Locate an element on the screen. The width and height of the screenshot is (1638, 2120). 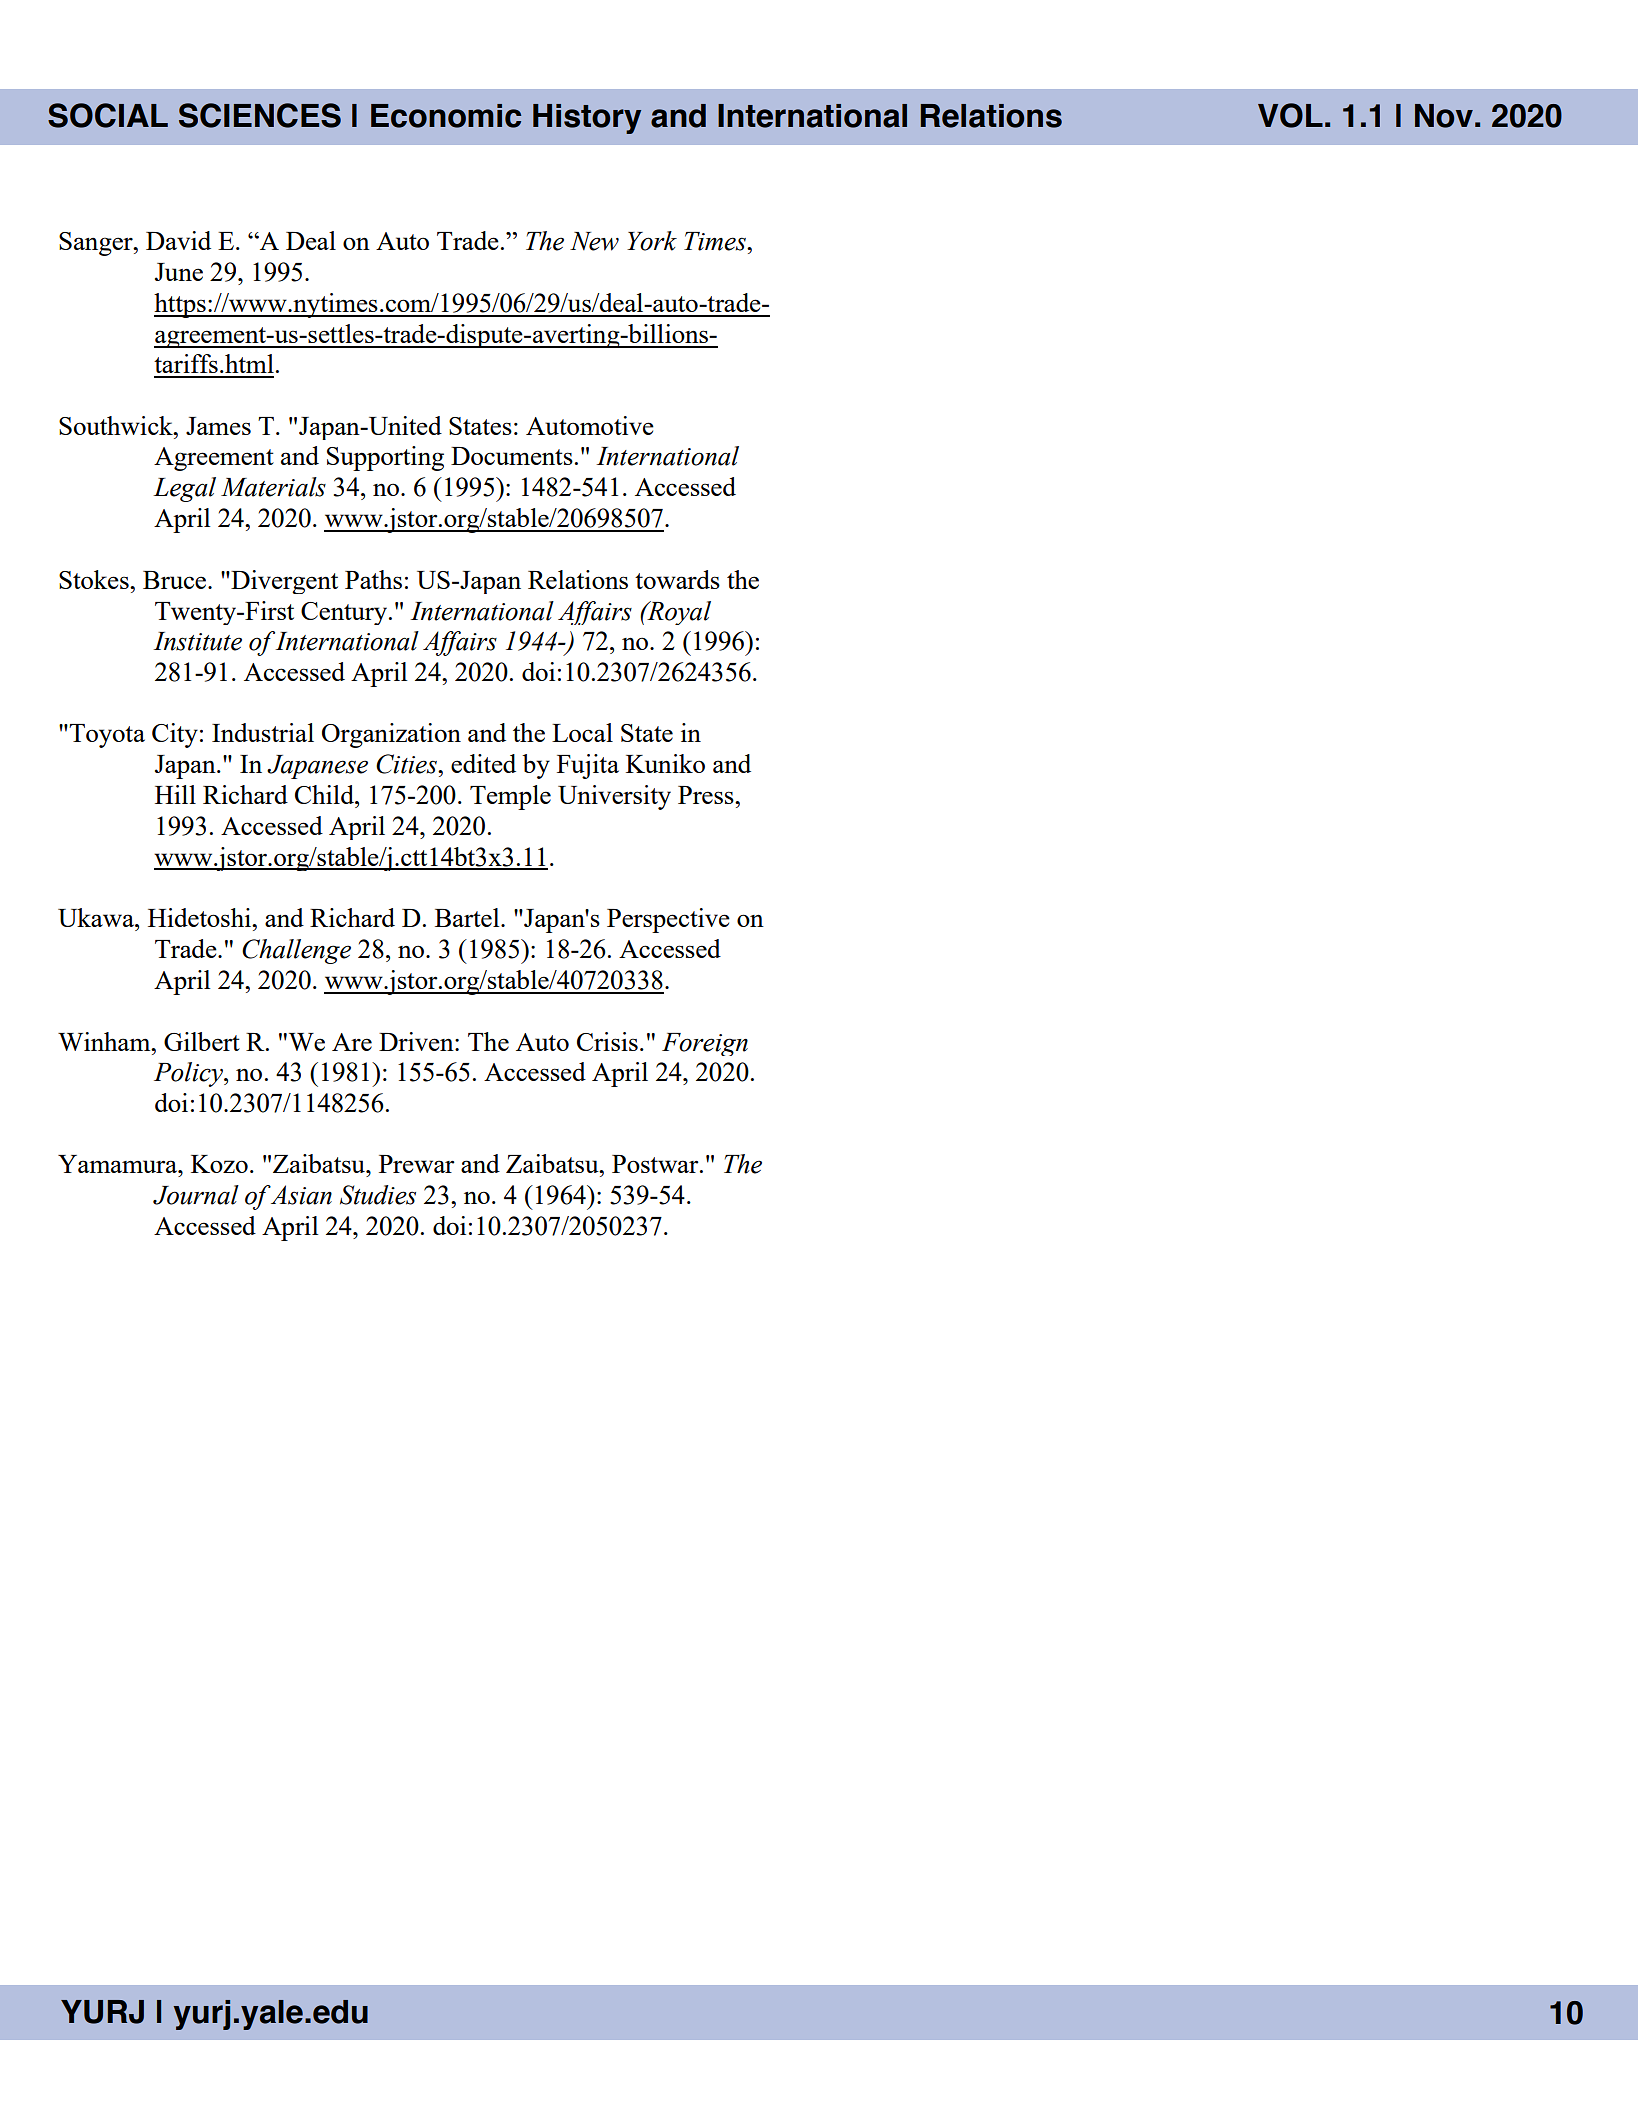
Royal is located at coordinates (678, 613).
